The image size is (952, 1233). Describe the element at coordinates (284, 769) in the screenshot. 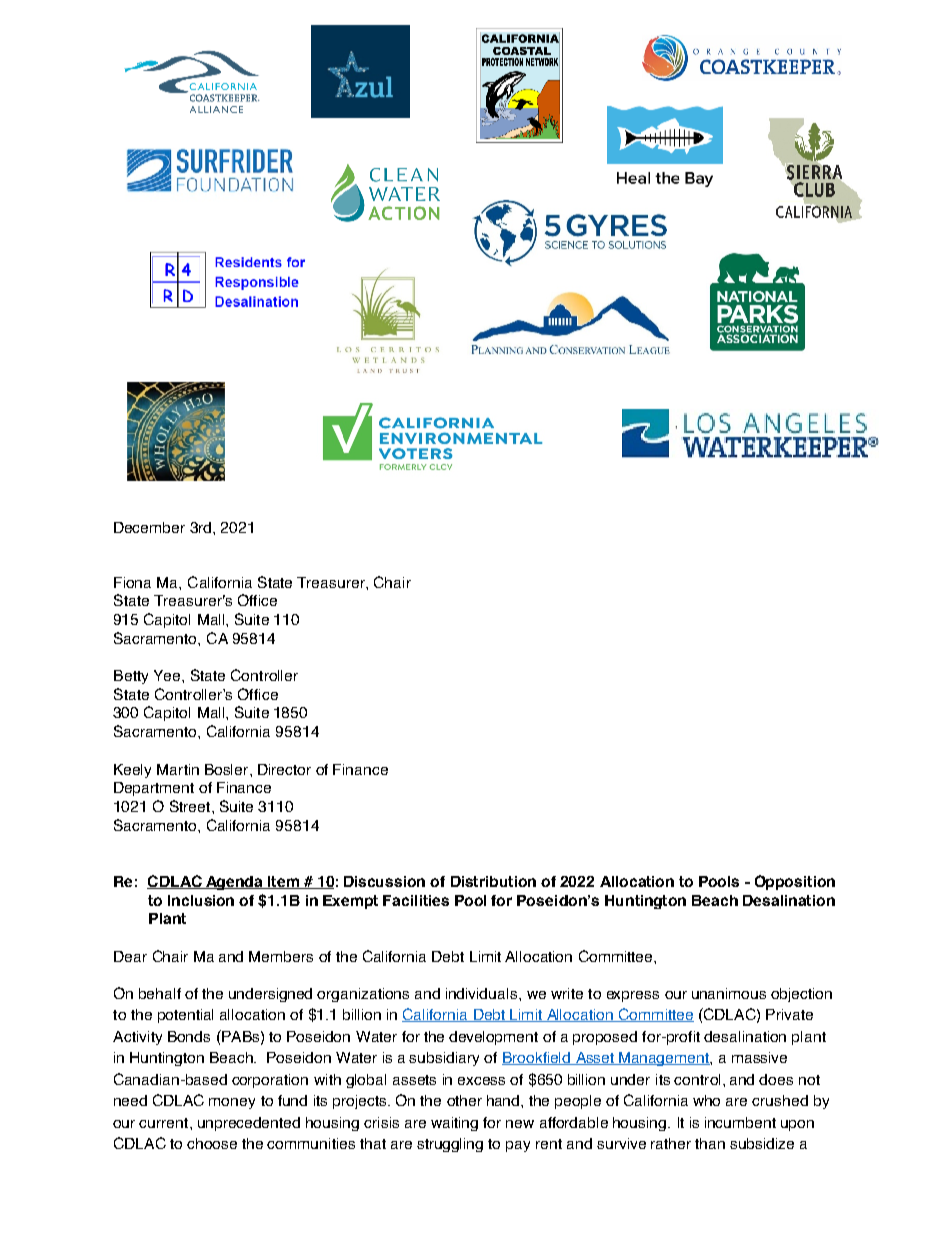

I see `Director` at that location.
